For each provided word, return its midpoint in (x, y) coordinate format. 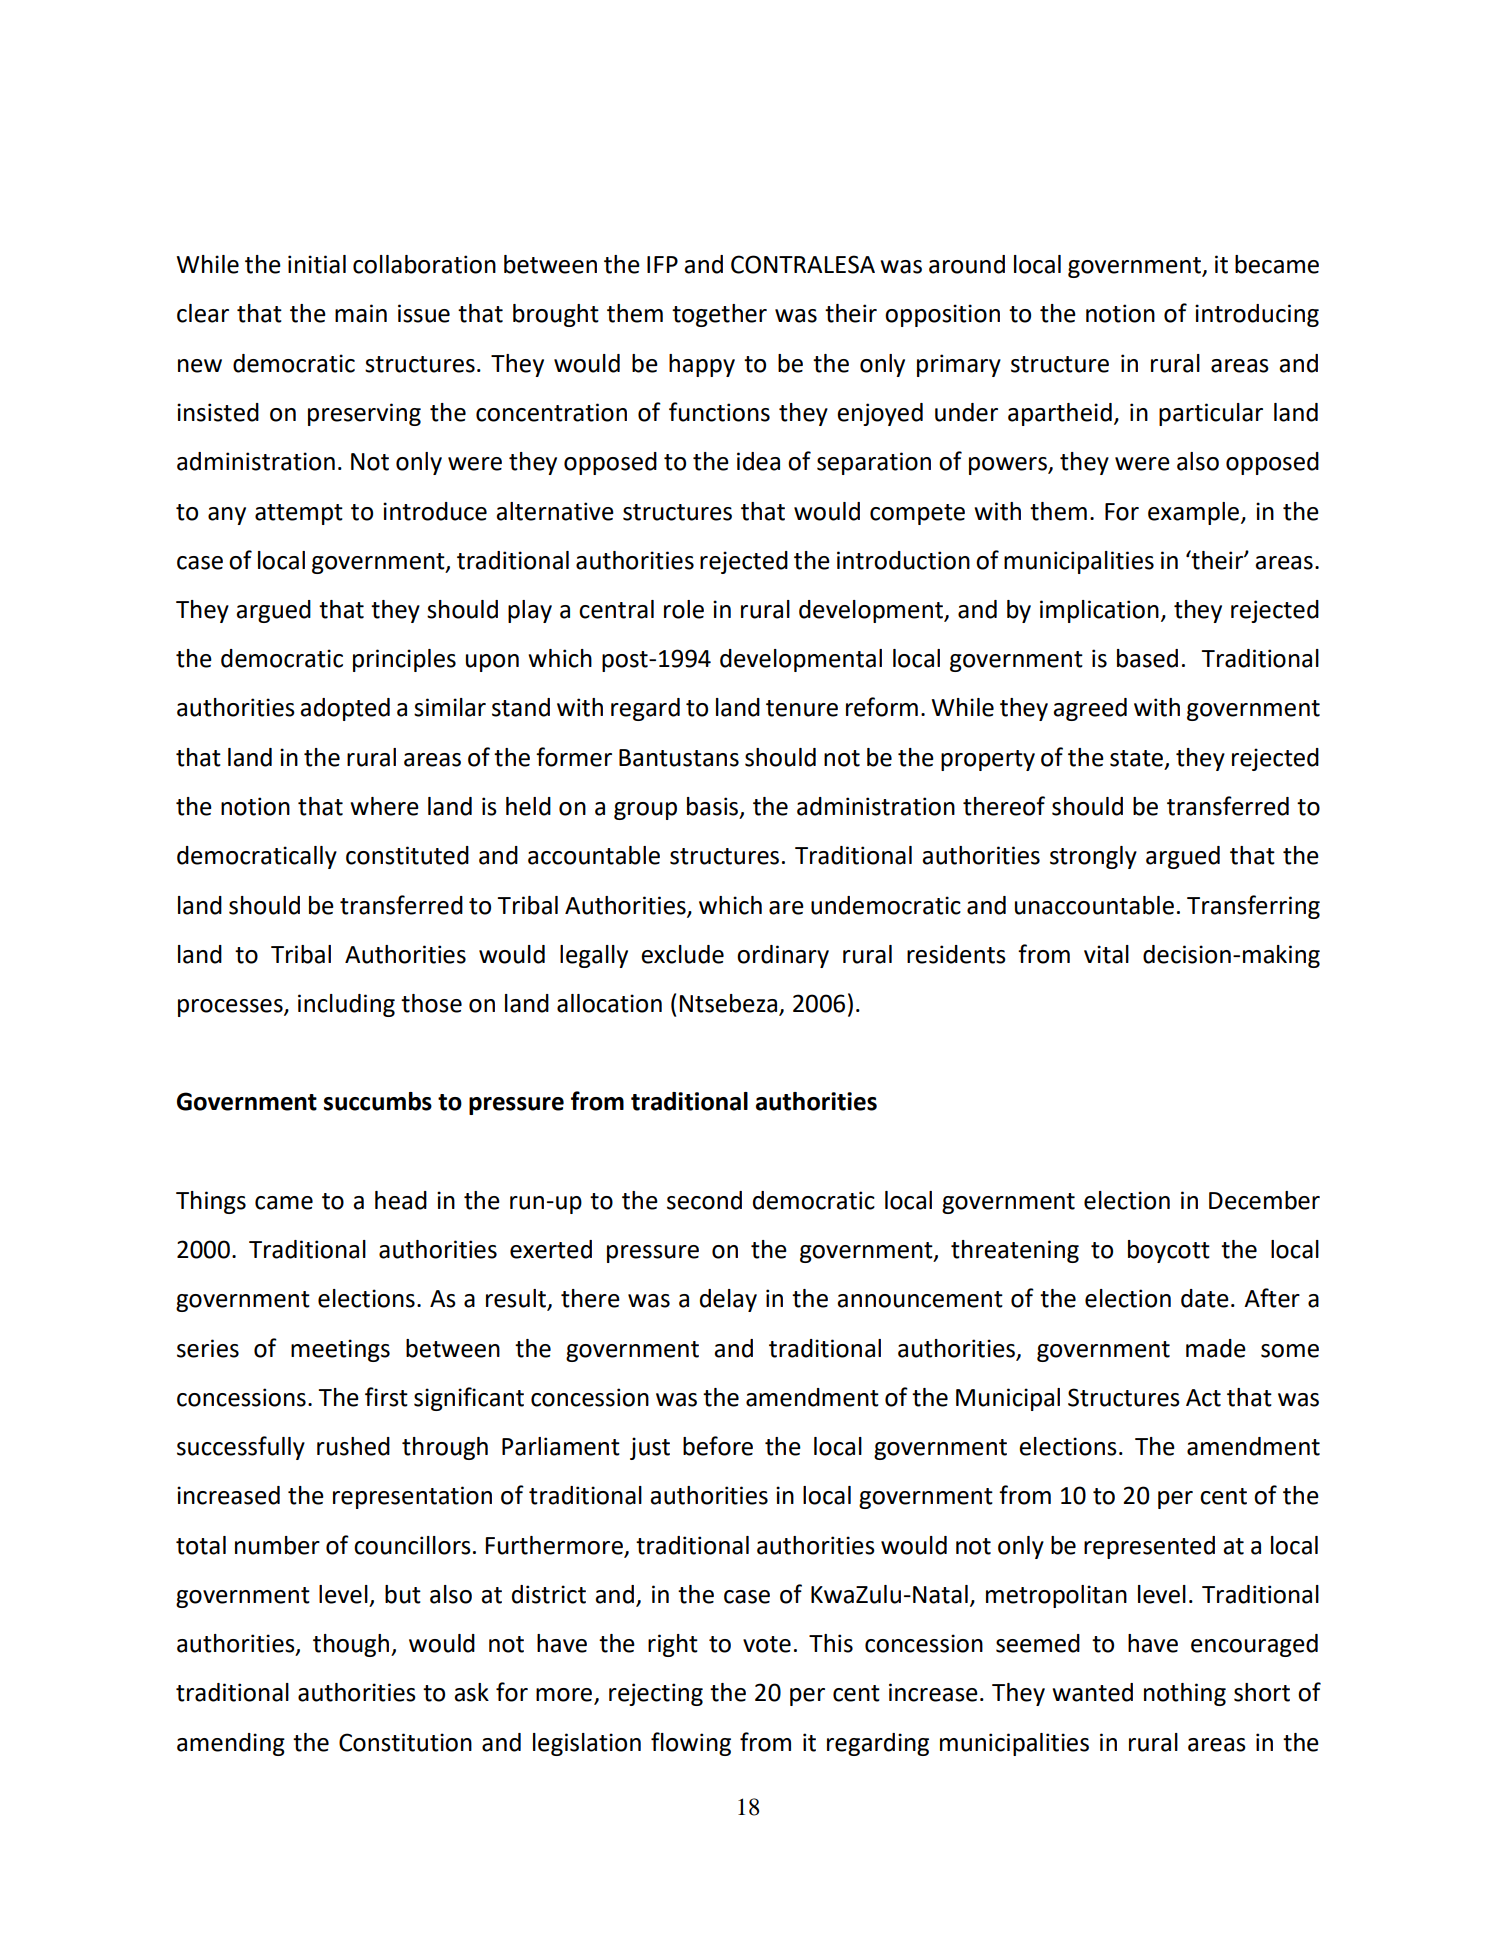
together (719, 315)
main (361, 313)
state (1136, 758)
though (352, 1645)
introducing (1257, 315)
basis (714, 807)
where (384, 806)
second (704, 1200)
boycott (1169, 1251)
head (401, 1200)
